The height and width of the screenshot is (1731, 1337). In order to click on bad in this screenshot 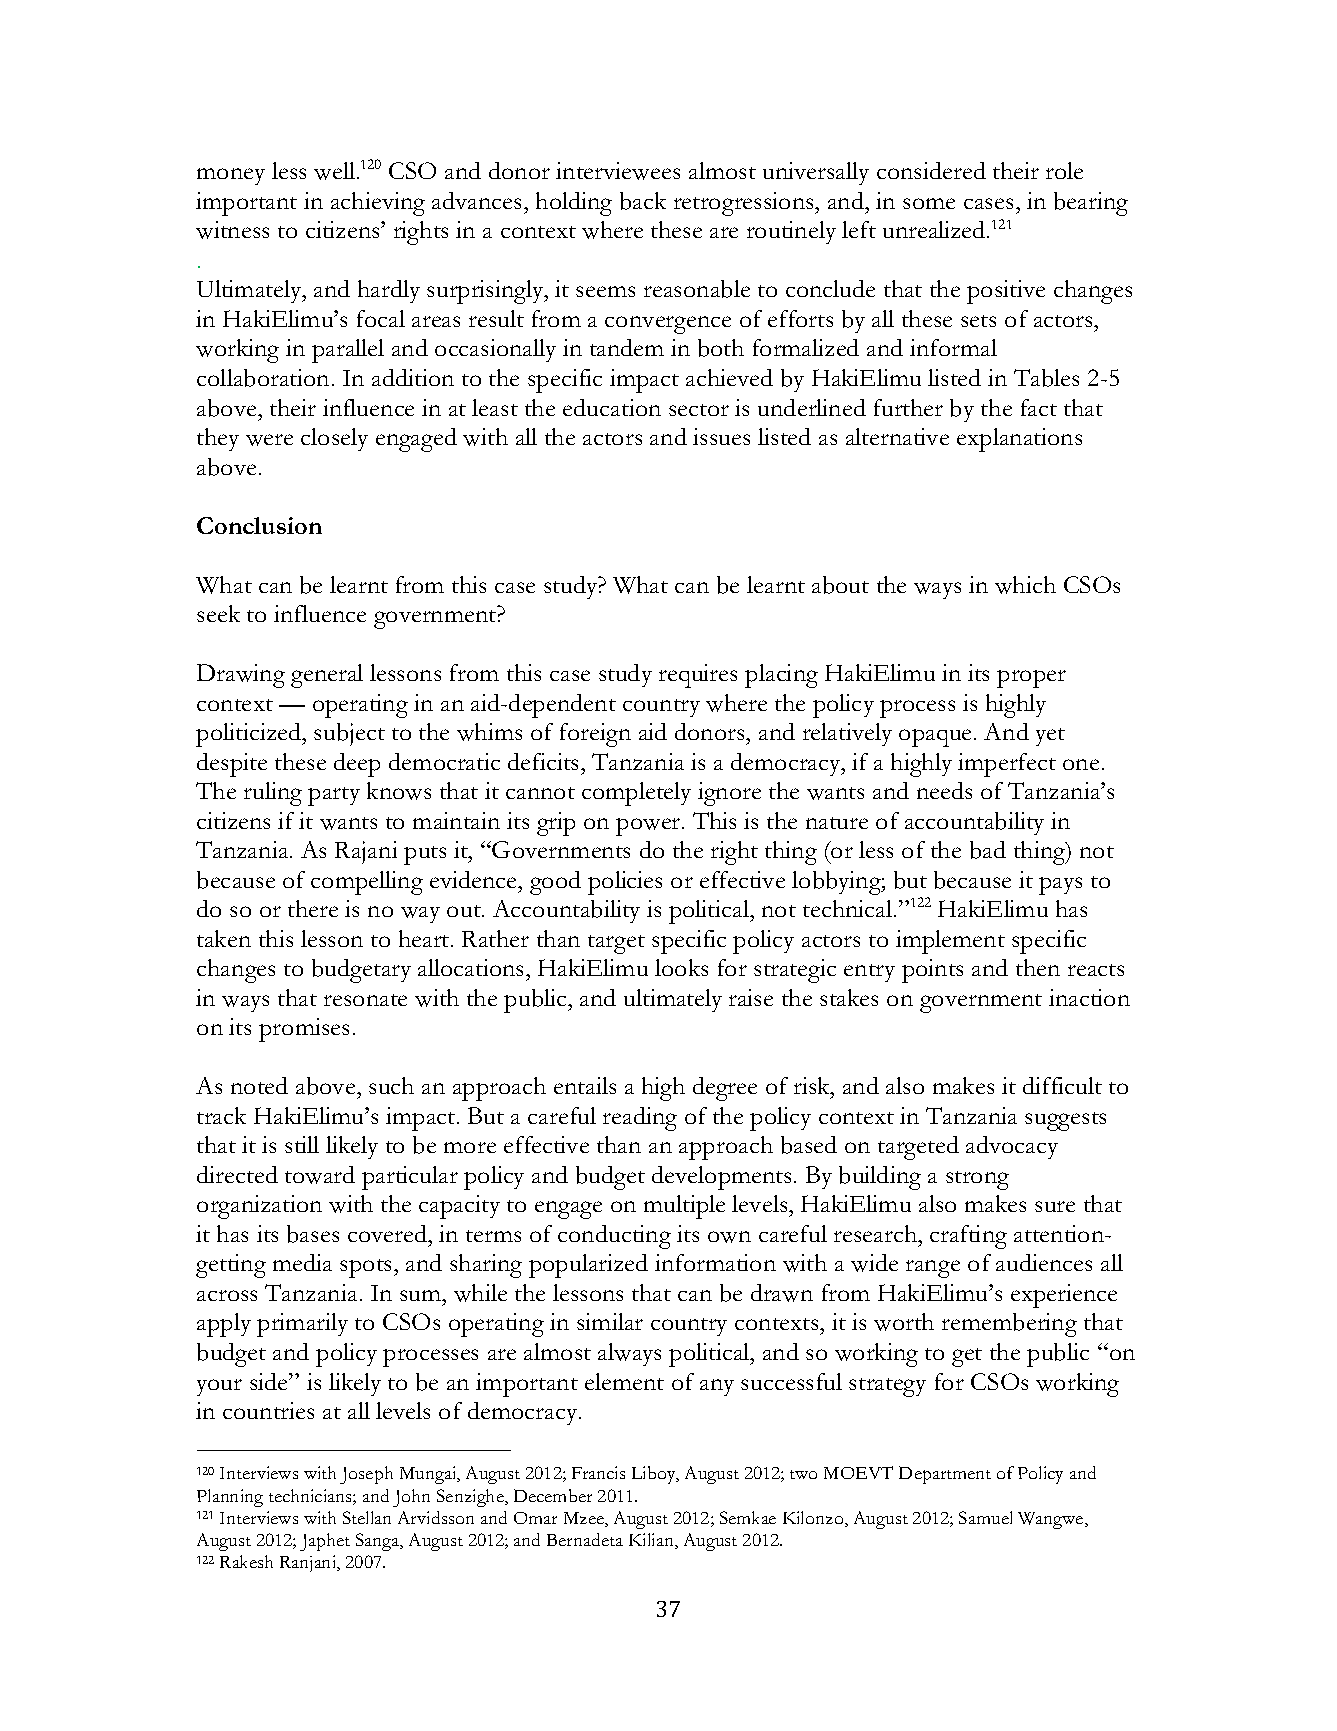, I will do `click(988, 850)`.
